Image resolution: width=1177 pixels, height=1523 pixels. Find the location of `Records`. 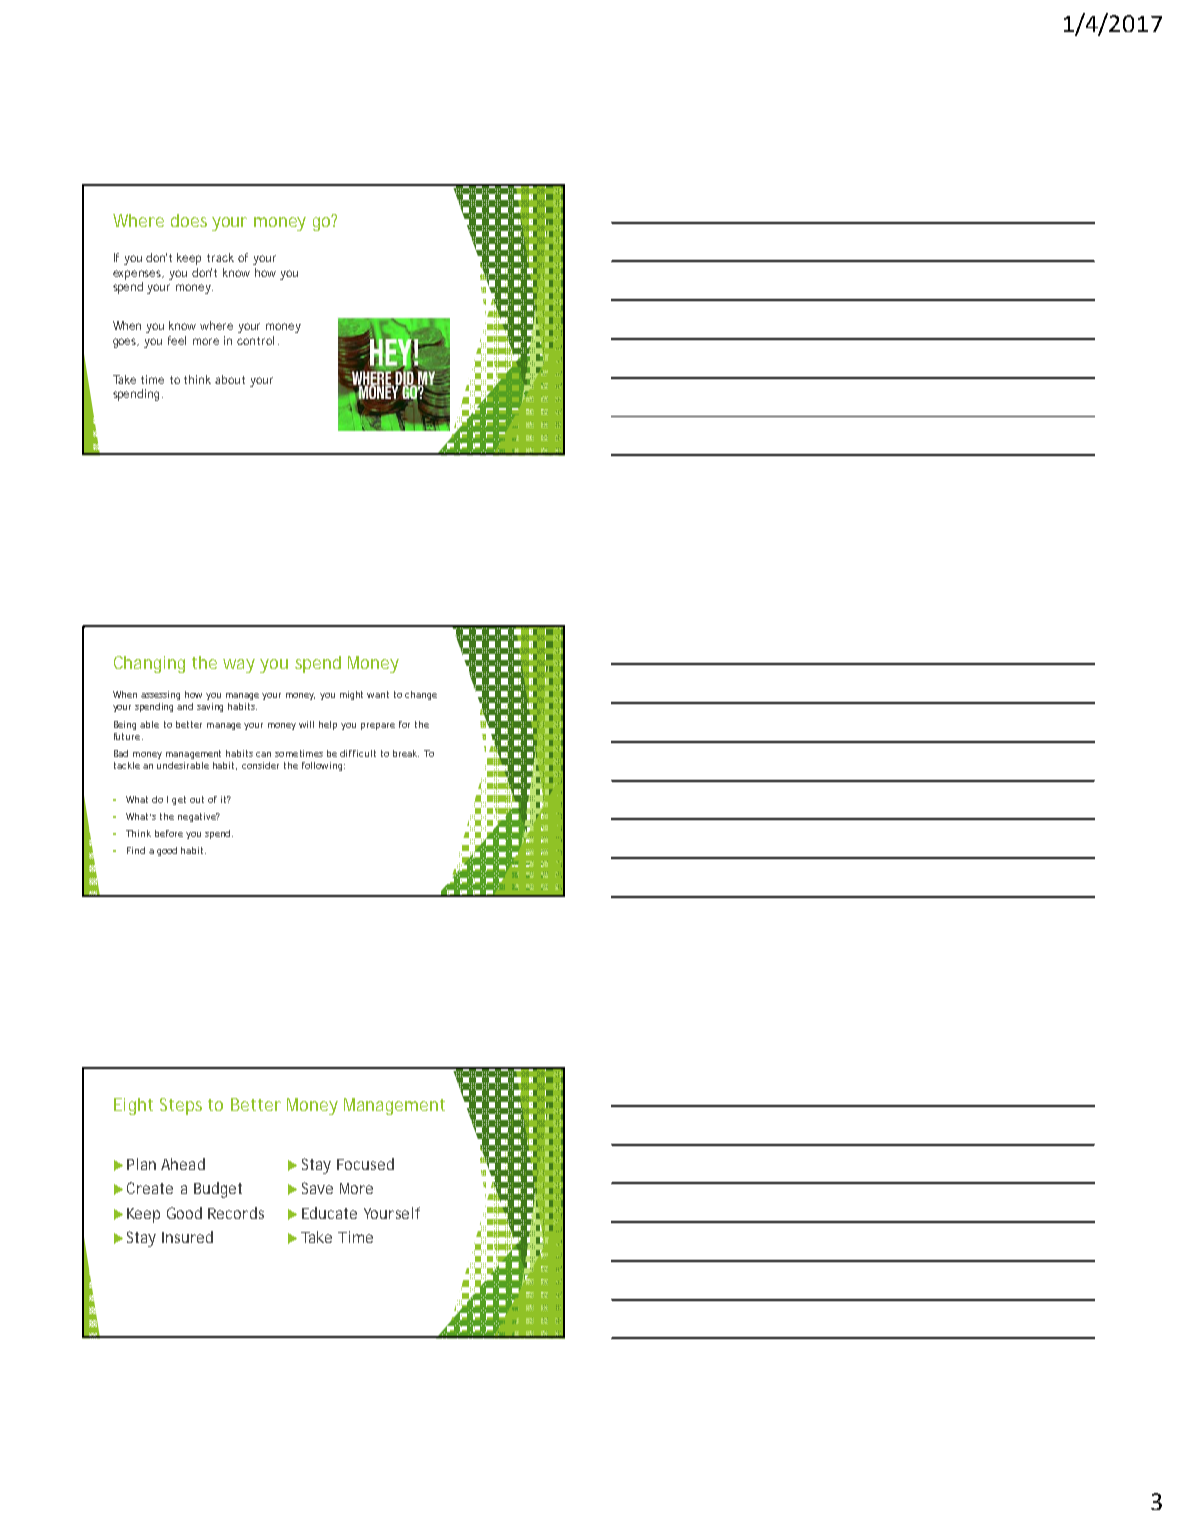

Records is located at coordinates (236, 1213).
